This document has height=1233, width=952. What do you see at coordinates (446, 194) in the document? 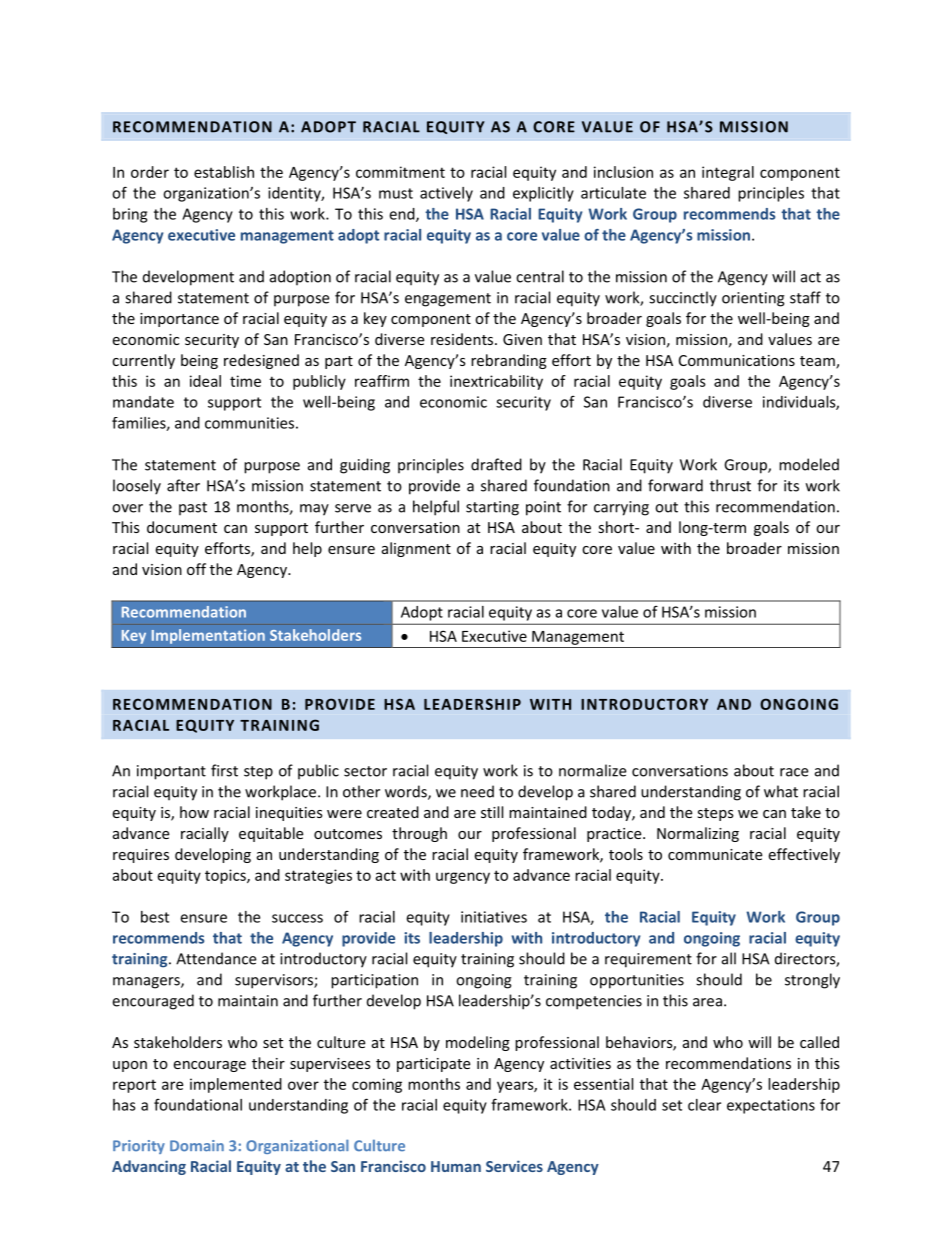
I see `actively` at bounding box center [446, 194].
